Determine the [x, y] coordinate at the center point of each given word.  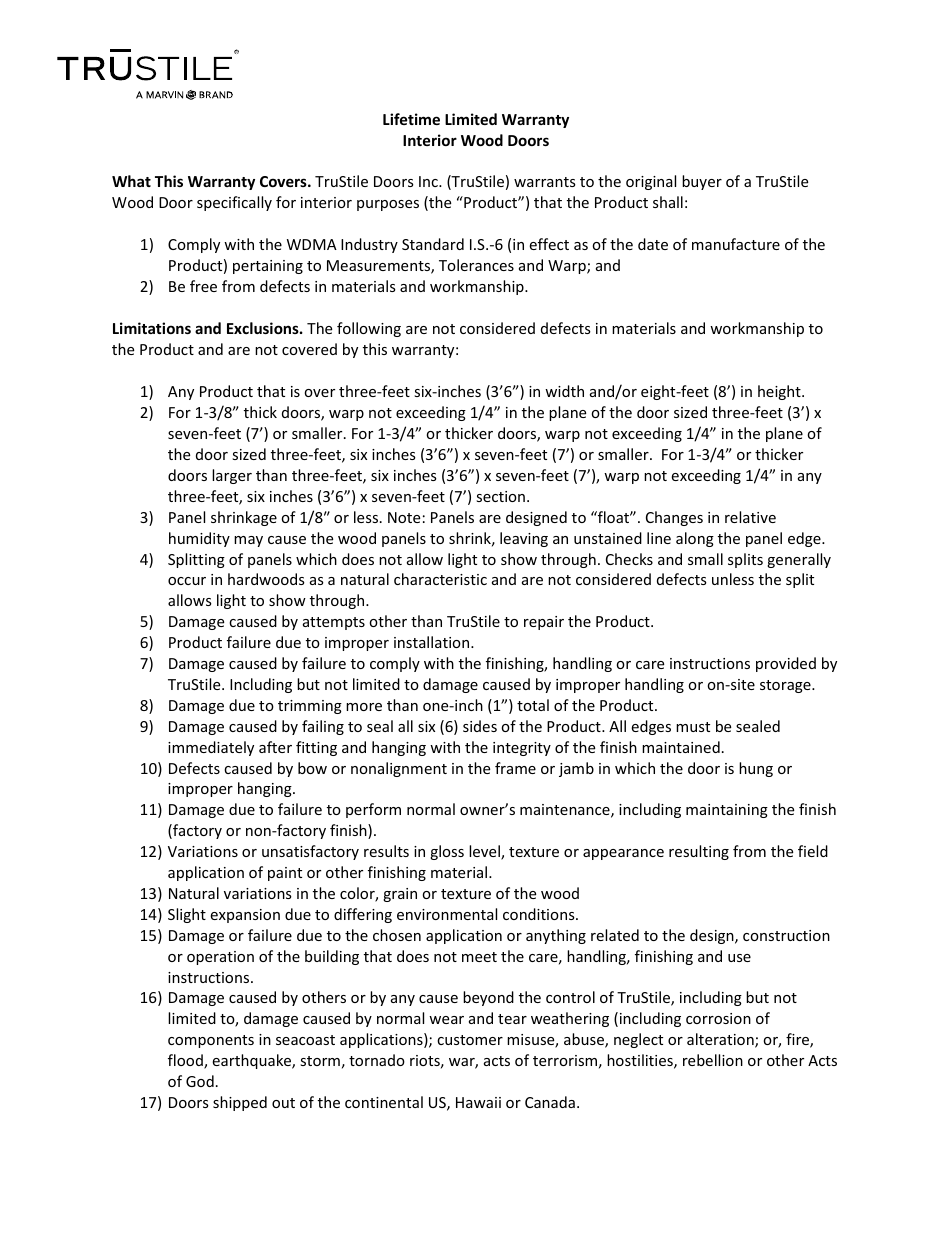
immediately [211, 748]
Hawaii [478, 1102]
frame [515, 768]
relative [750, 517]
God [200, 1081]
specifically [234, 203]
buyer [702, 182]
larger [232, 476]
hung [756, 769]
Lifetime [411, 119]
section [500, 496]
